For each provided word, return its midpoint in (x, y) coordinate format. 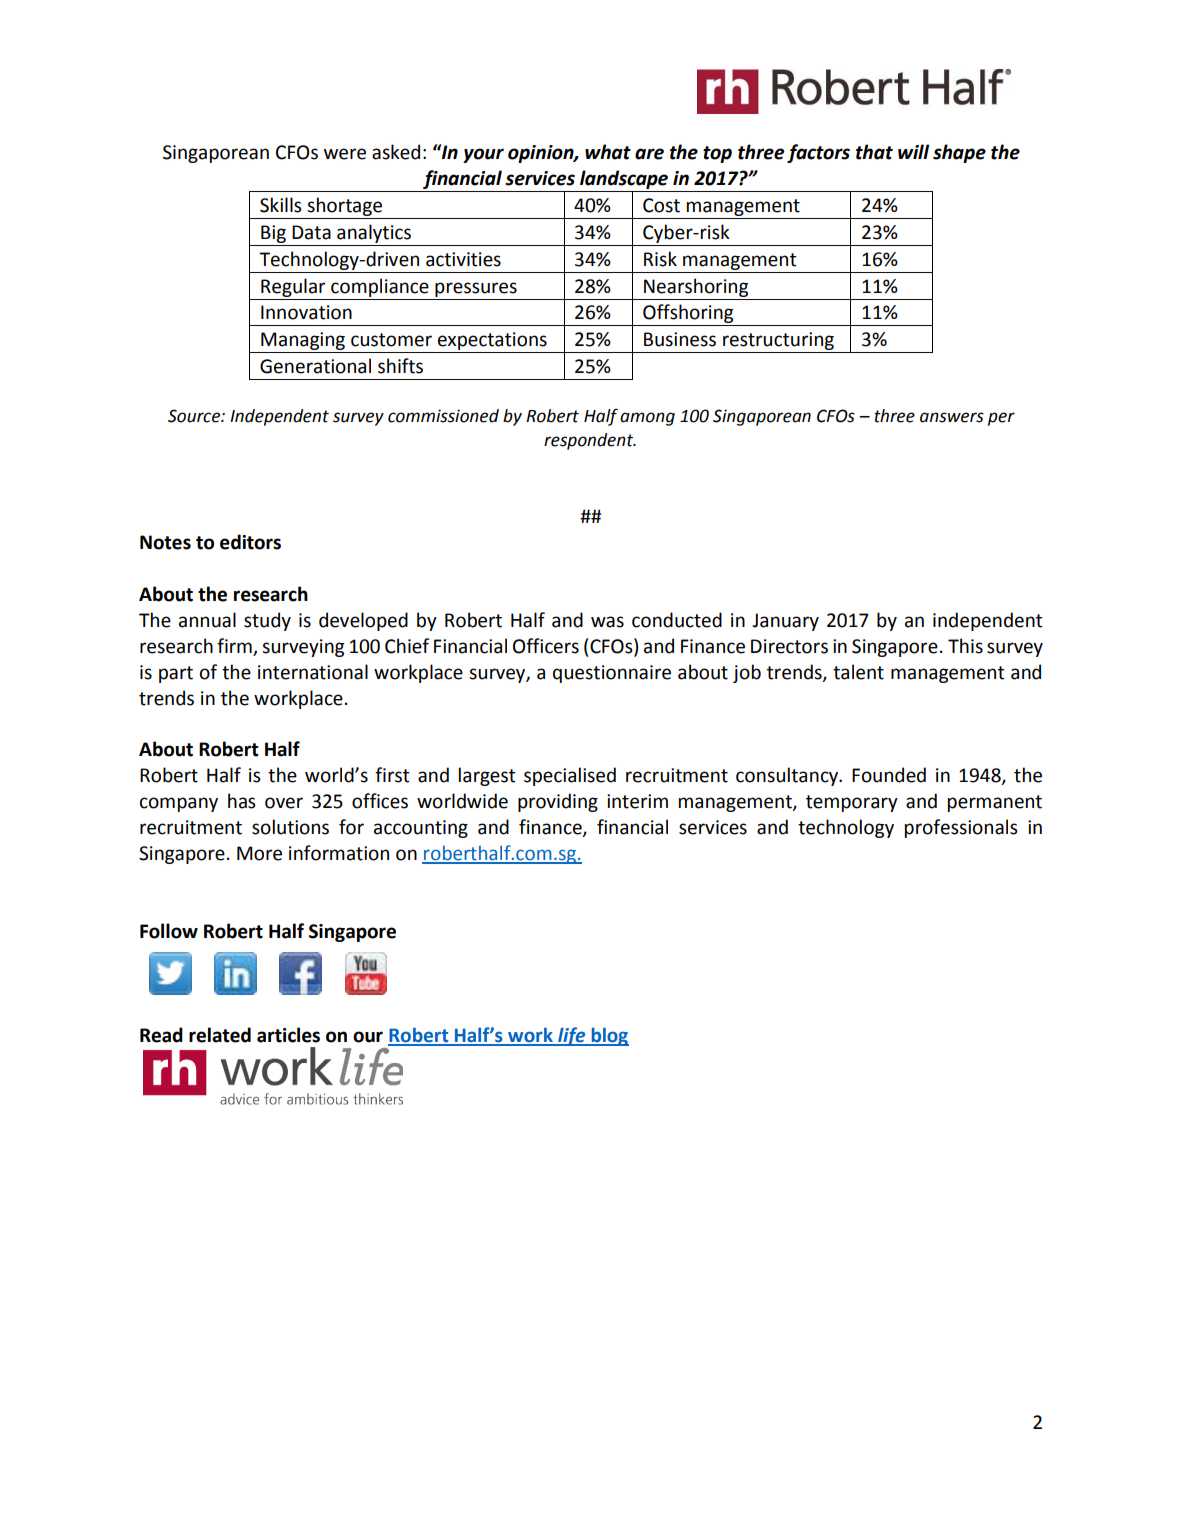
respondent (590, 441)
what (608, 152)
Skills (281, 205)
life (572, 1036)
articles (288, 1035)
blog (609, 1036)
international (313, 672)
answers (952, 417)
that (874, 152)
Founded (889, 775)
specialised (570, 776)
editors (250, 542)
